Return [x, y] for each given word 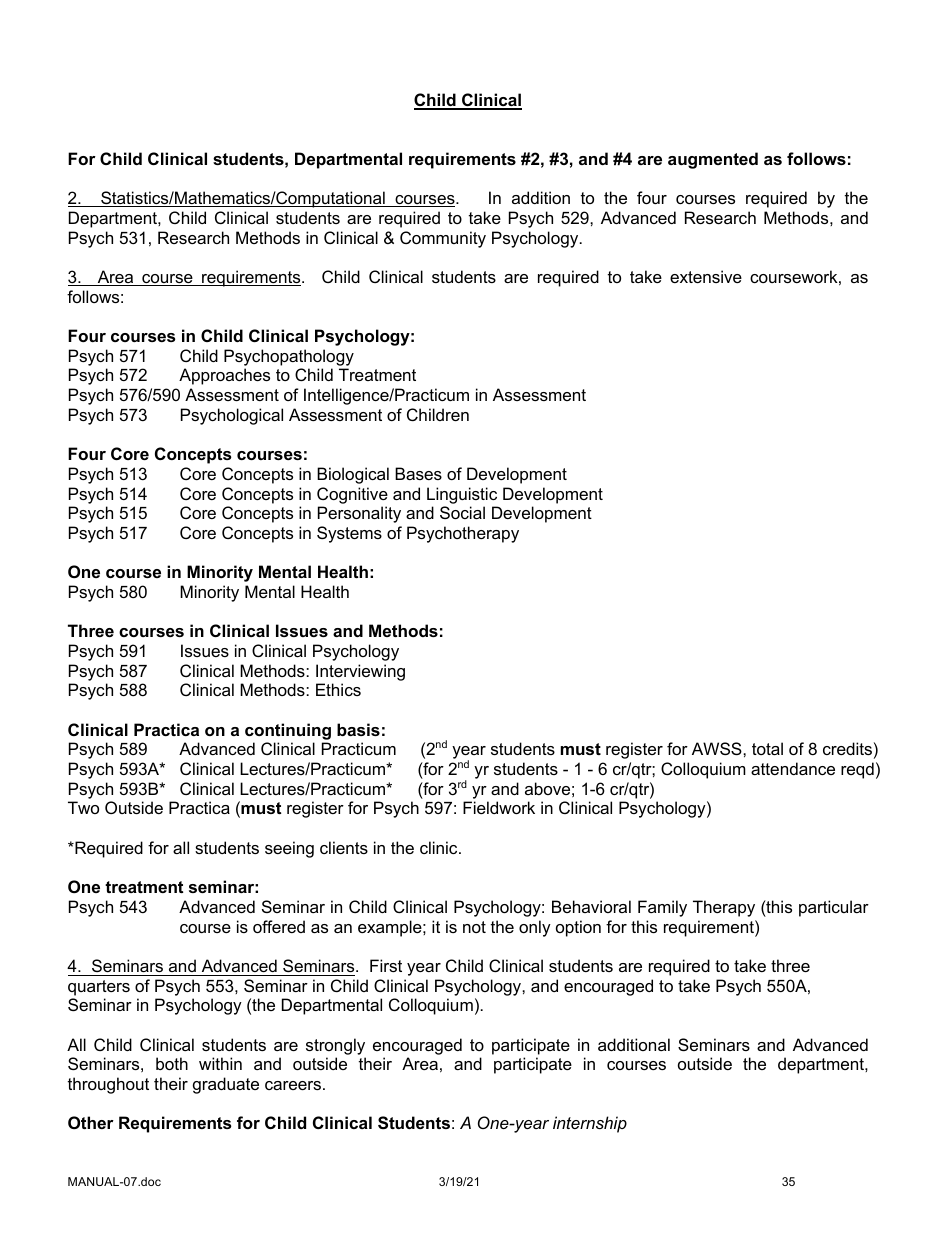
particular [834, 908]
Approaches [224, 376]
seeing [289, 849]
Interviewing [360, 672]
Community [443, 239]
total [767, 748]
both [172, 1063]
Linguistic [462, 495]
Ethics [338, 689]
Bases [418, 473]
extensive [706, 276]
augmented [713, 160]
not [474, 927]
